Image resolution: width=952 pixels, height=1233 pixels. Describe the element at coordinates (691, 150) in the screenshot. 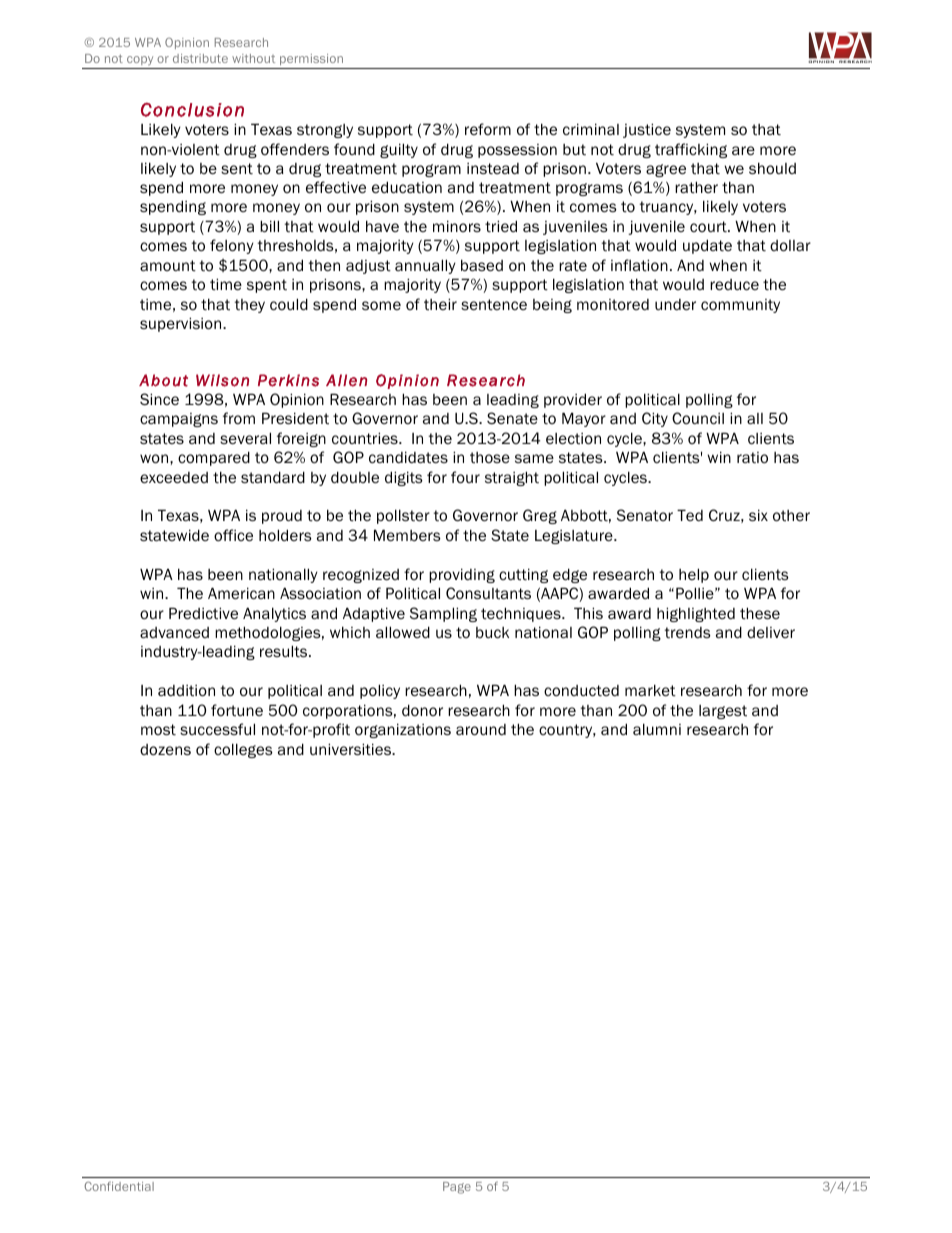

I see `trafficking` at that location.
